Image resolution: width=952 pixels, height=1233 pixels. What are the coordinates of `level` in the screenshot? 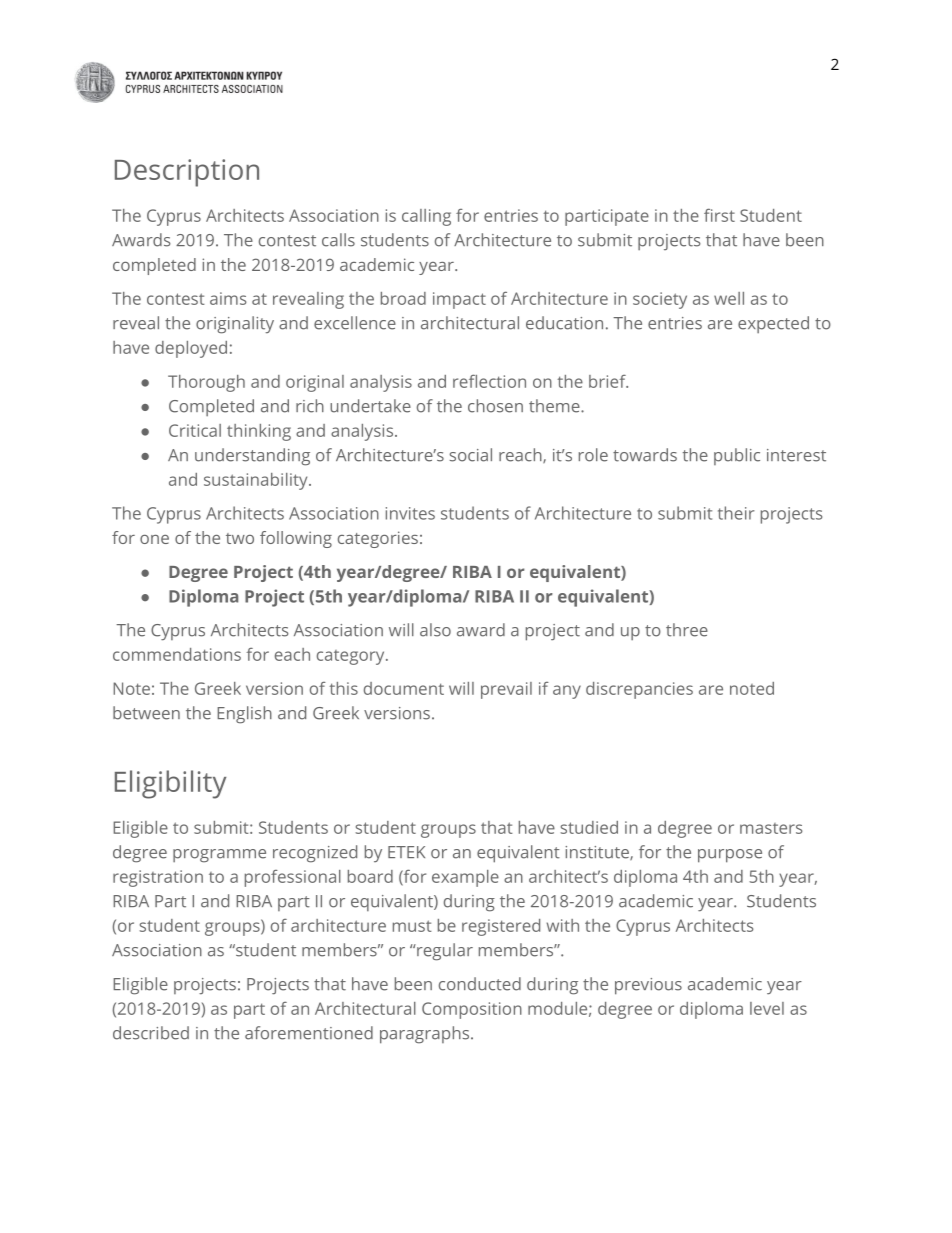 It's located at (767, 1008).
